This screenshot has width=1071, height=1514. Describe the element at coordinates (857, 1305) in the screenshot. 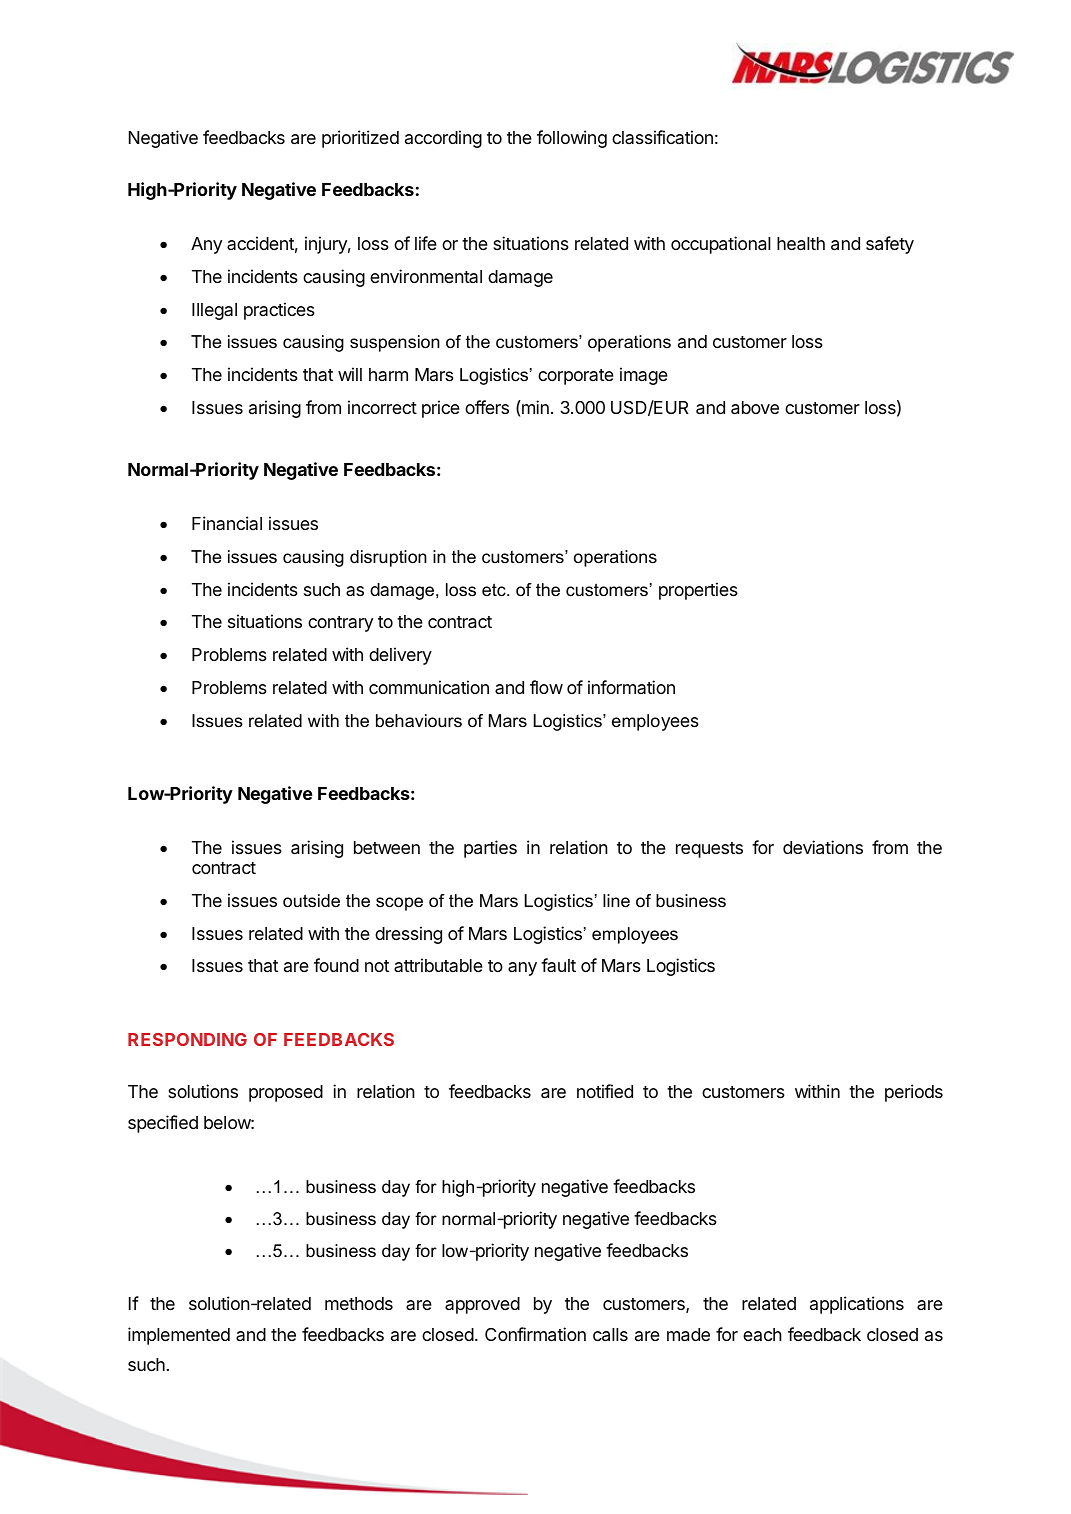

I see `applications` at that location.
